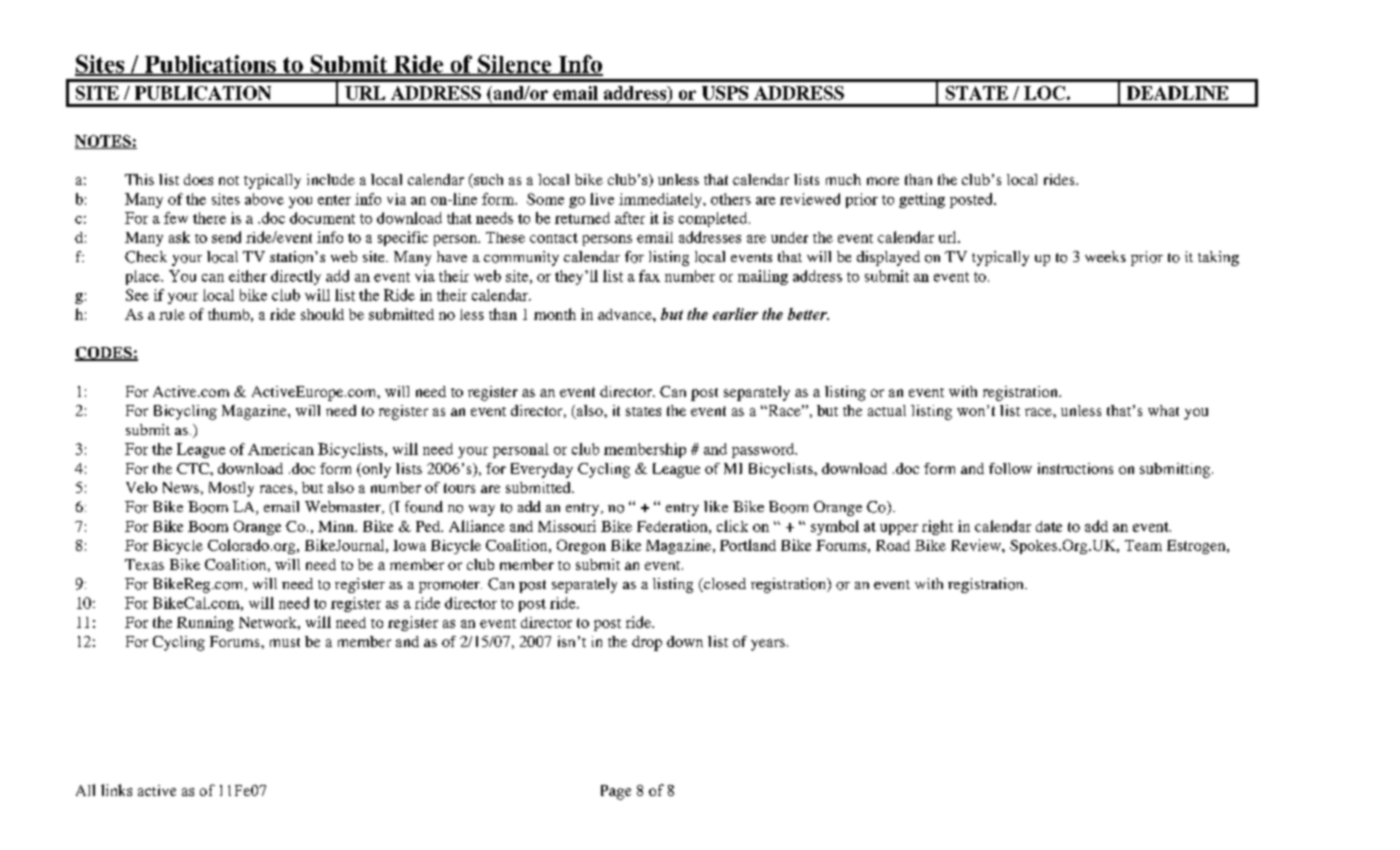 The image size is (1400, 850). I want to click on Running, so click(205, 623).
